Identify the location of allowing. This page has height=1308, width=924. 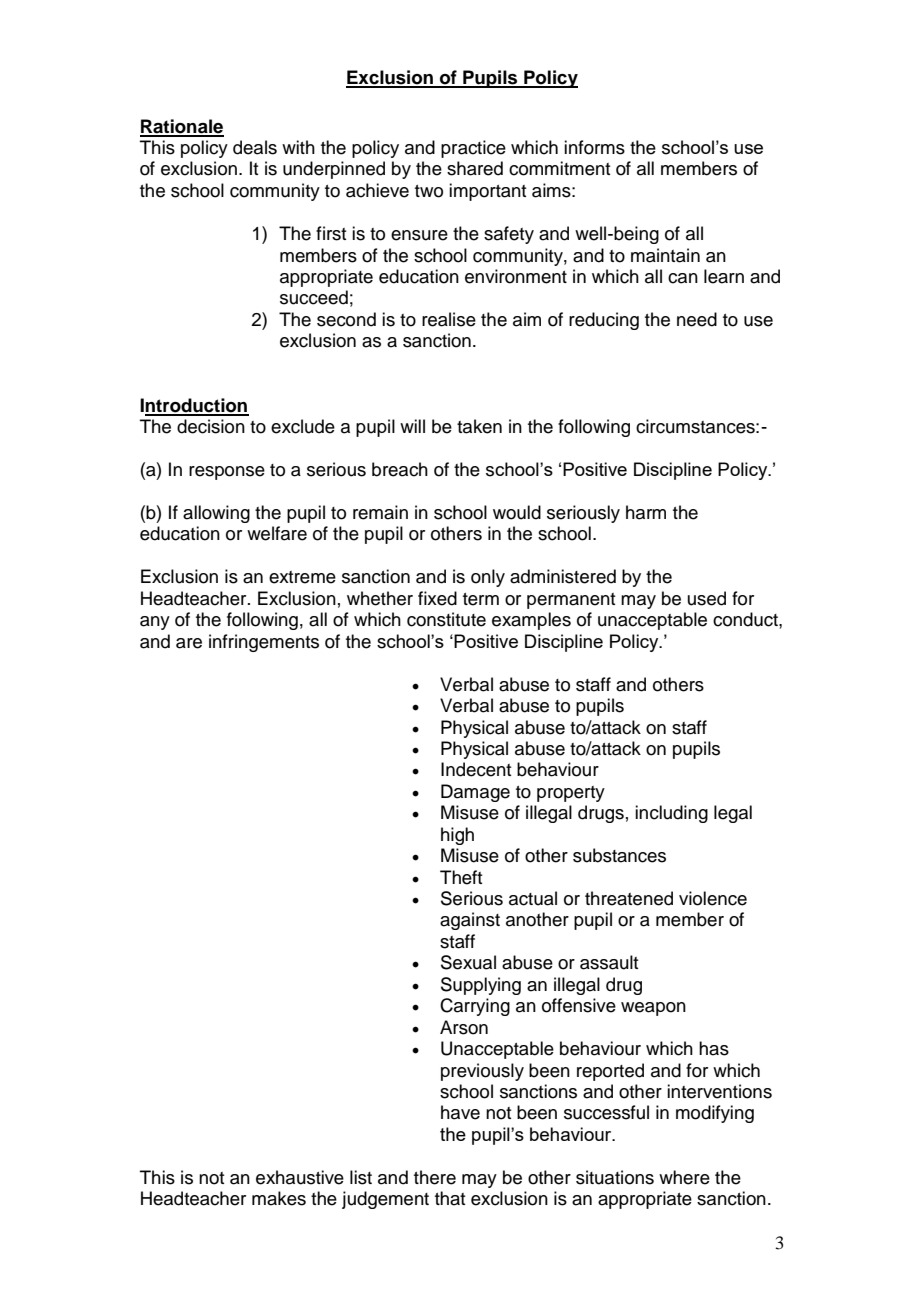
(216, 514).
